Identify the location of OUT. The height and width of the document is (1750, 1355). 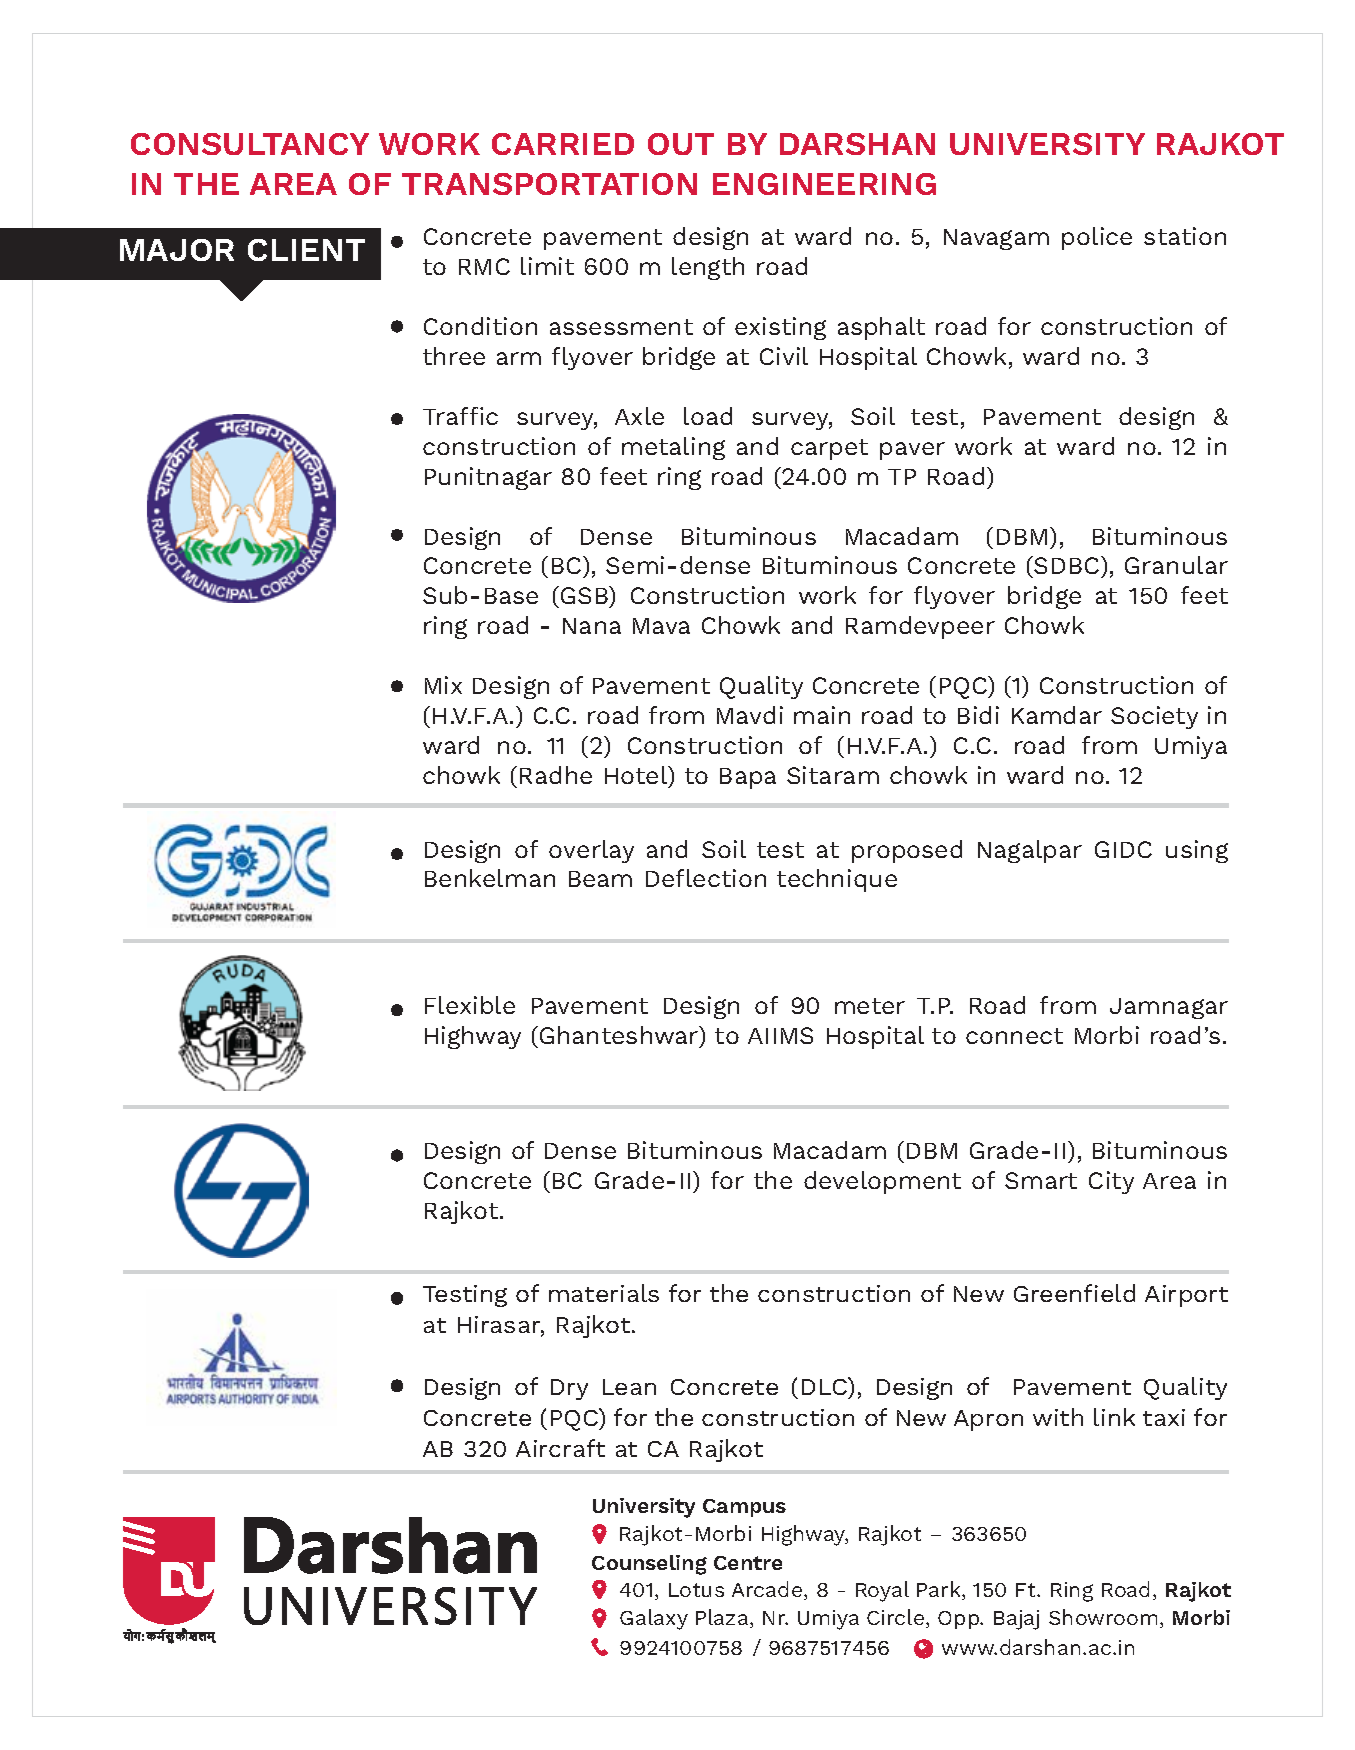
(681, 144).
